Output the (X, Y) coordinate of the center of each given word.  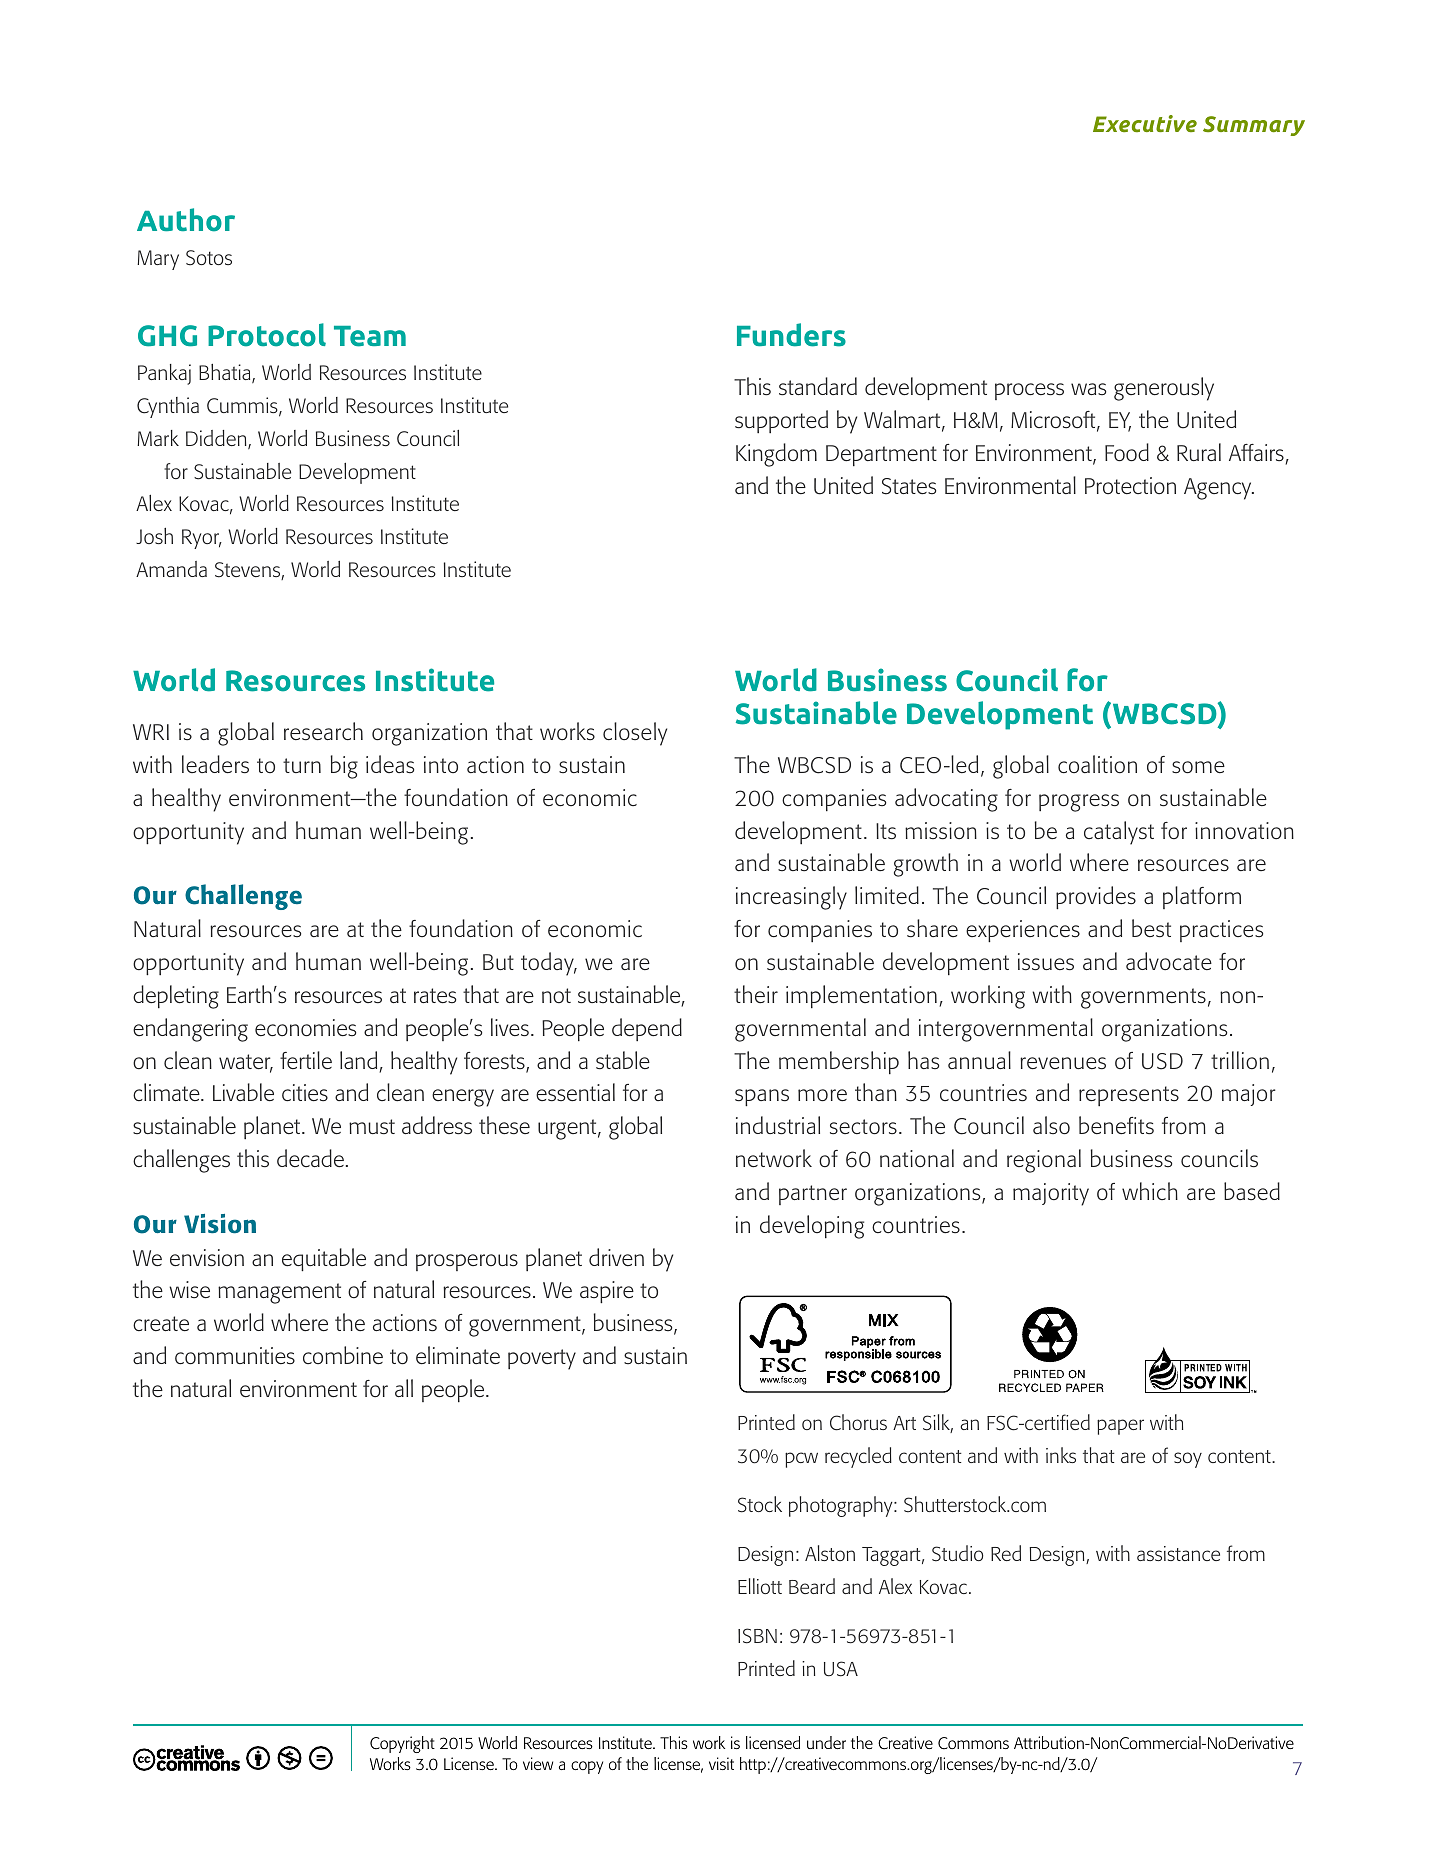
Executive (1145, 123)
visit (721, 1763)
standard (818, 386)
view (538, 1763)
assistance (1178, 1553)
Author (186, 220)
